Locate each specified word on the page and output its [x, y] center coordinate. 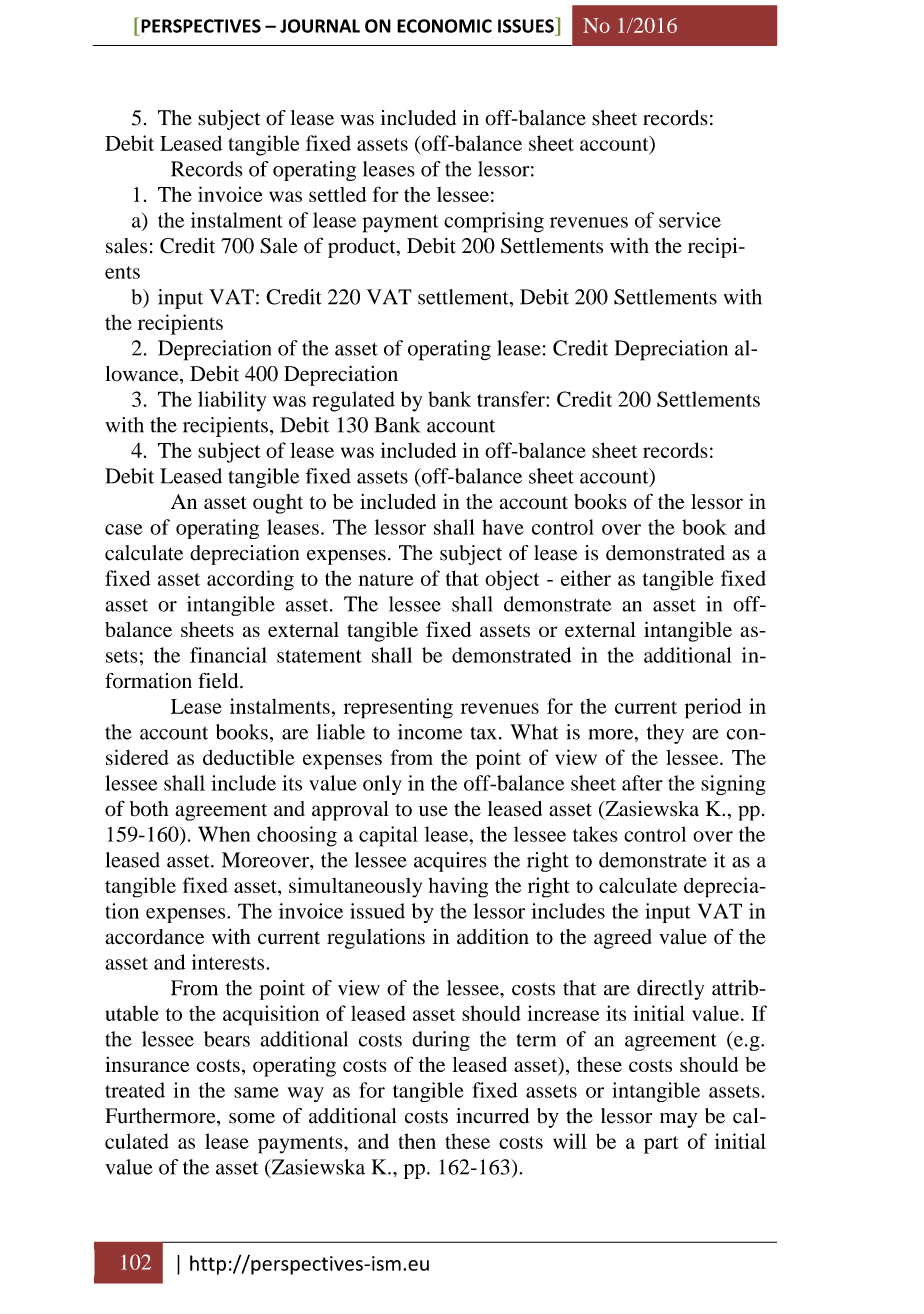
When [224, 834]
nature [386, 579]
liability [232, 401]
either [586, 578]
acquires [450, 862]
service [690, 220]
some [252, 1118]
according [250, 580]
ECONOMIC [444, 26]
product [363, 248]
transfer [512, 399]
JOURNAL [320, 26]
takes [595, 834]
